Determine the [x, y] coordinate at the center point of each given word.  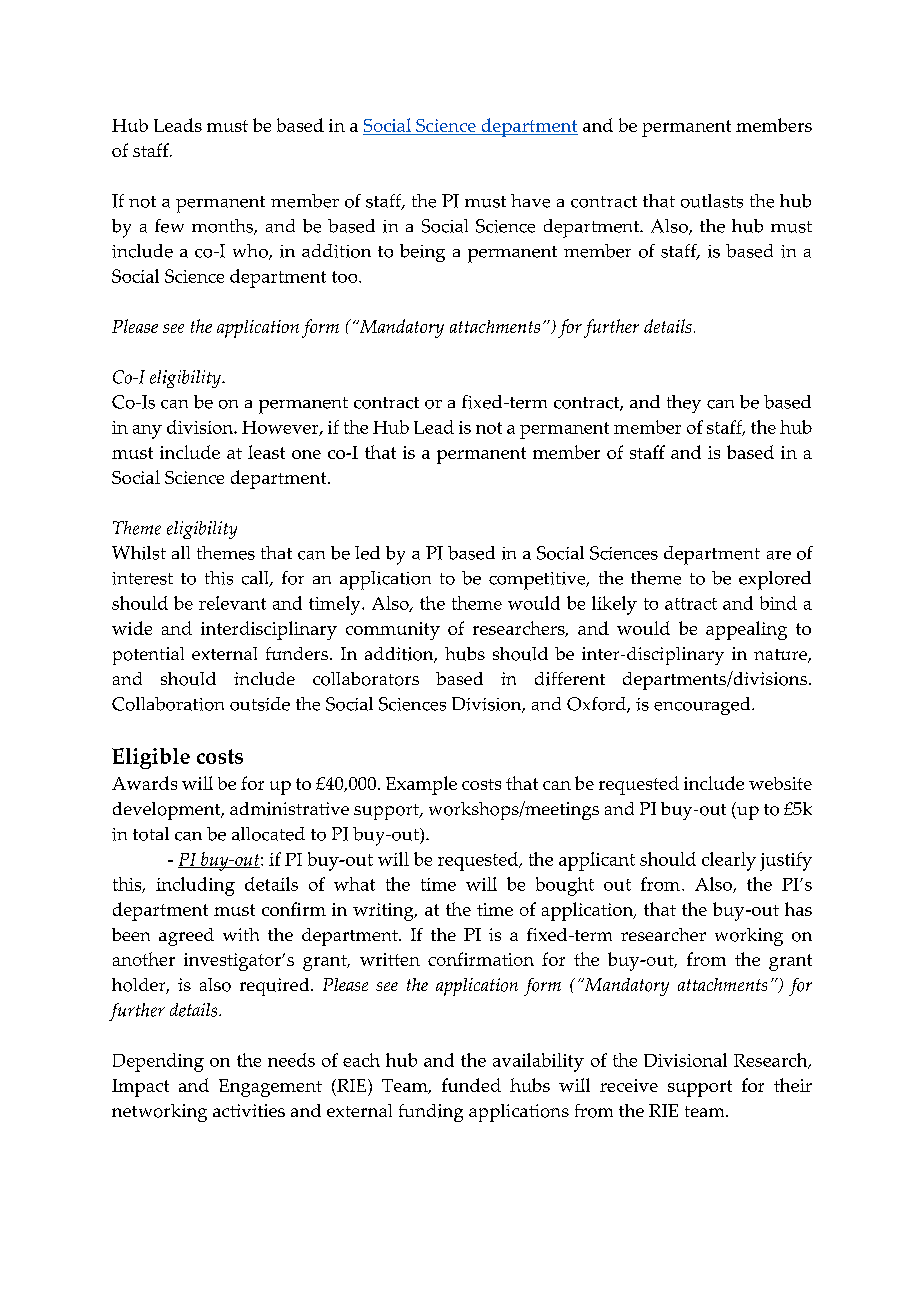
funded [471, 1085]
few [169, 226]
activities [249, 1110]
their [793, 1085]
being [422, 253]
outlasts [712, 201]
